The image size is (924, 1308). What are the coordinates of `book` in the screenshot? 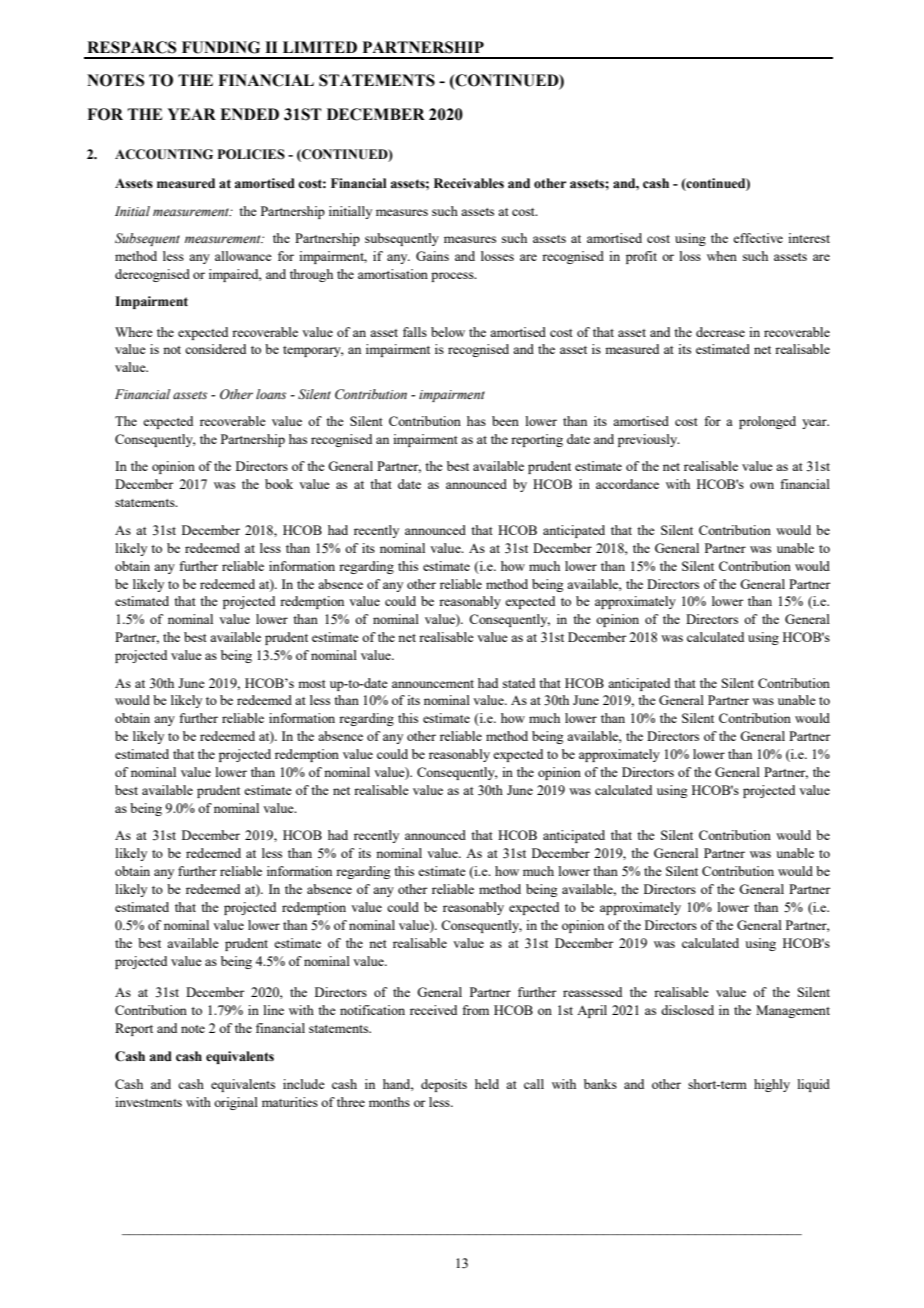 It's located at (279, 484).
